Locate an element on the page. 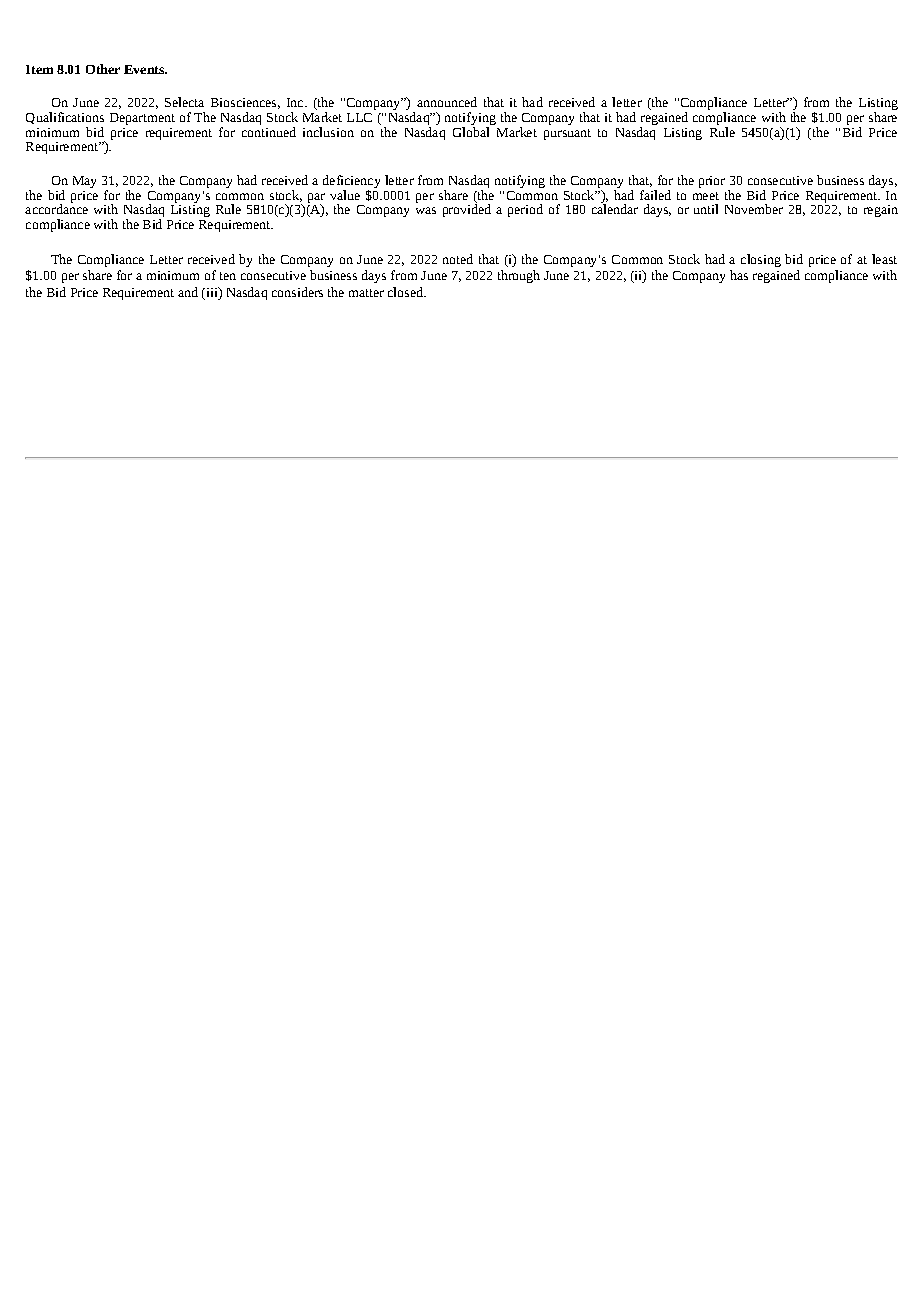  prior is located at coordinates (712, 182).
